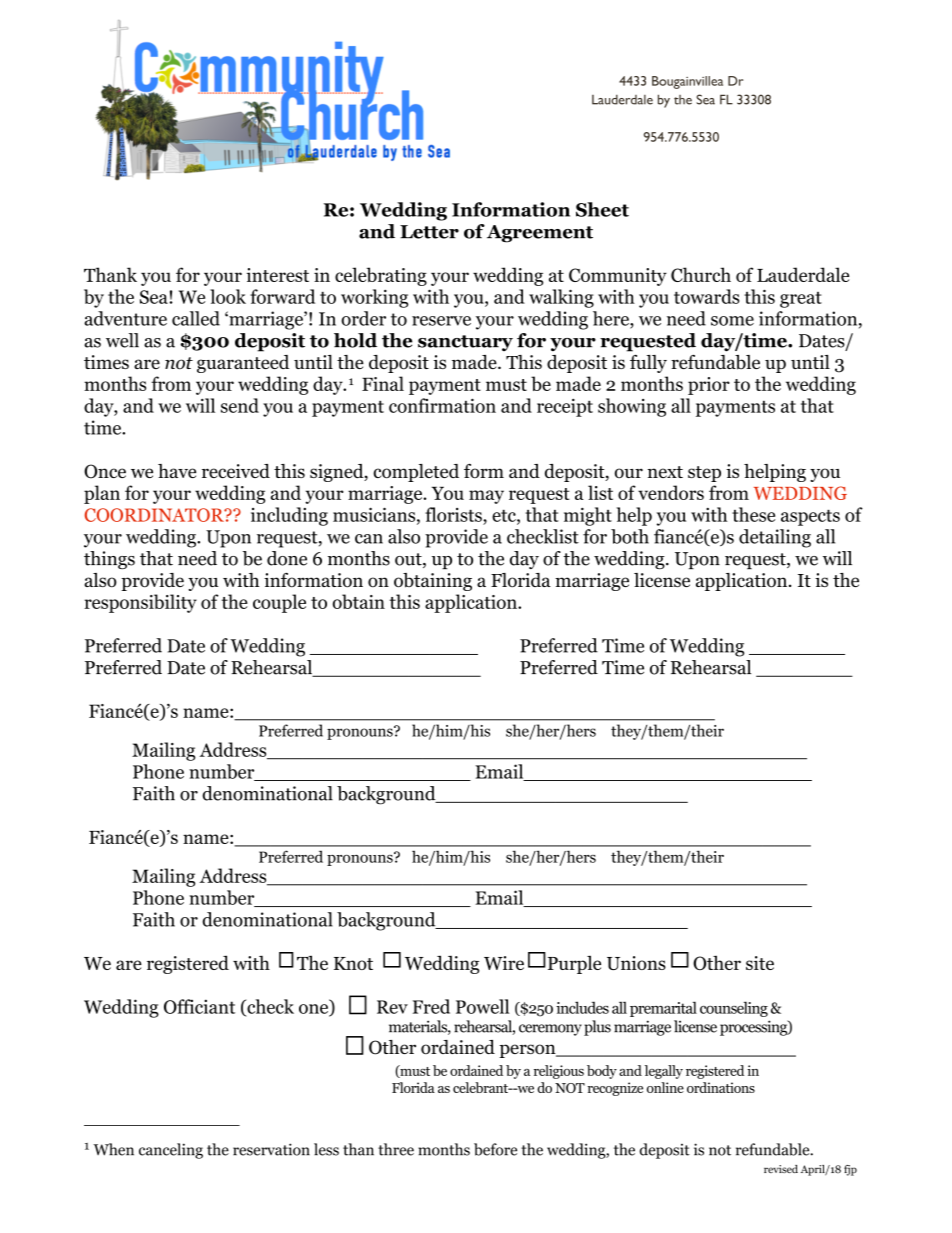 The width and height of the image is (952, 1233). Describe the element at coordinates (429, 232) in the image. I see `Letter` at that location.
